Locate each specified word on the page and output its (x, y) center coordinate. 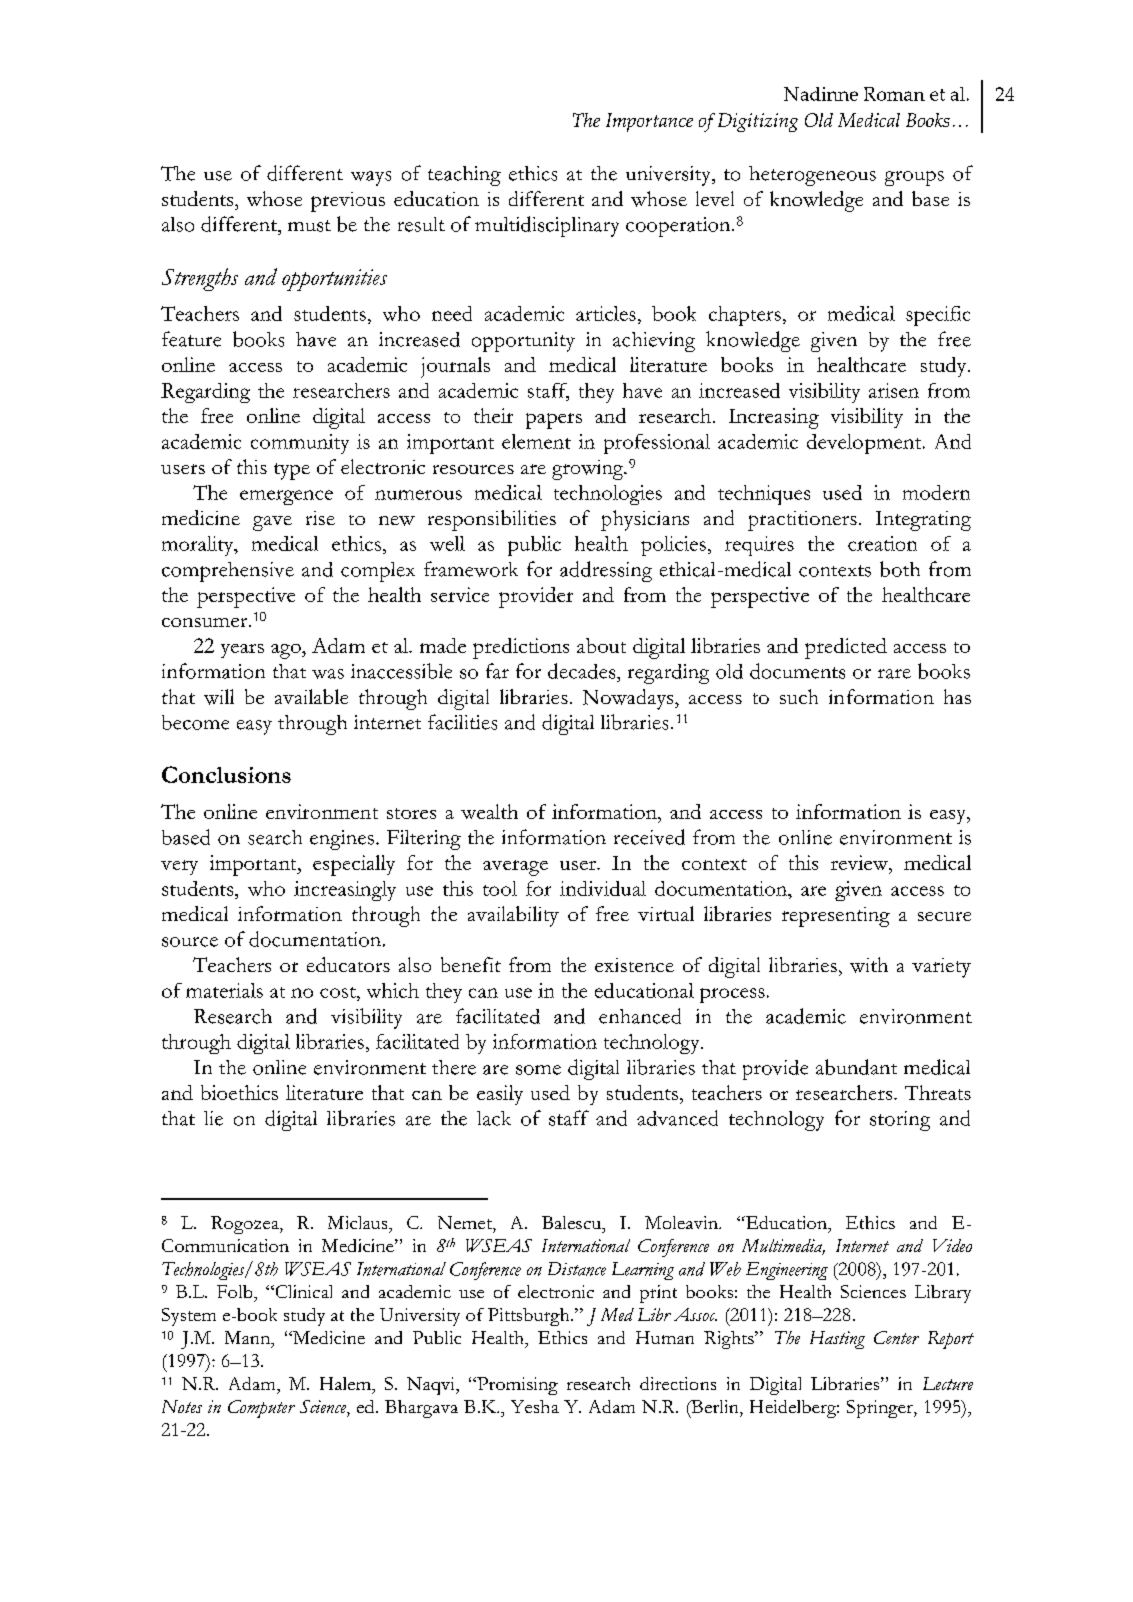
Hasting (837, 1340)
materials (224, 990)
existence (634, 965)
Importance (649, 122)
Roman (894, 94)
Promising (516, 1386)
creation (882, 543)
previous (348, 202)
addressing (606, 571)
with (869, 965)
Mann (249, 1339)
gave (272, 523)
